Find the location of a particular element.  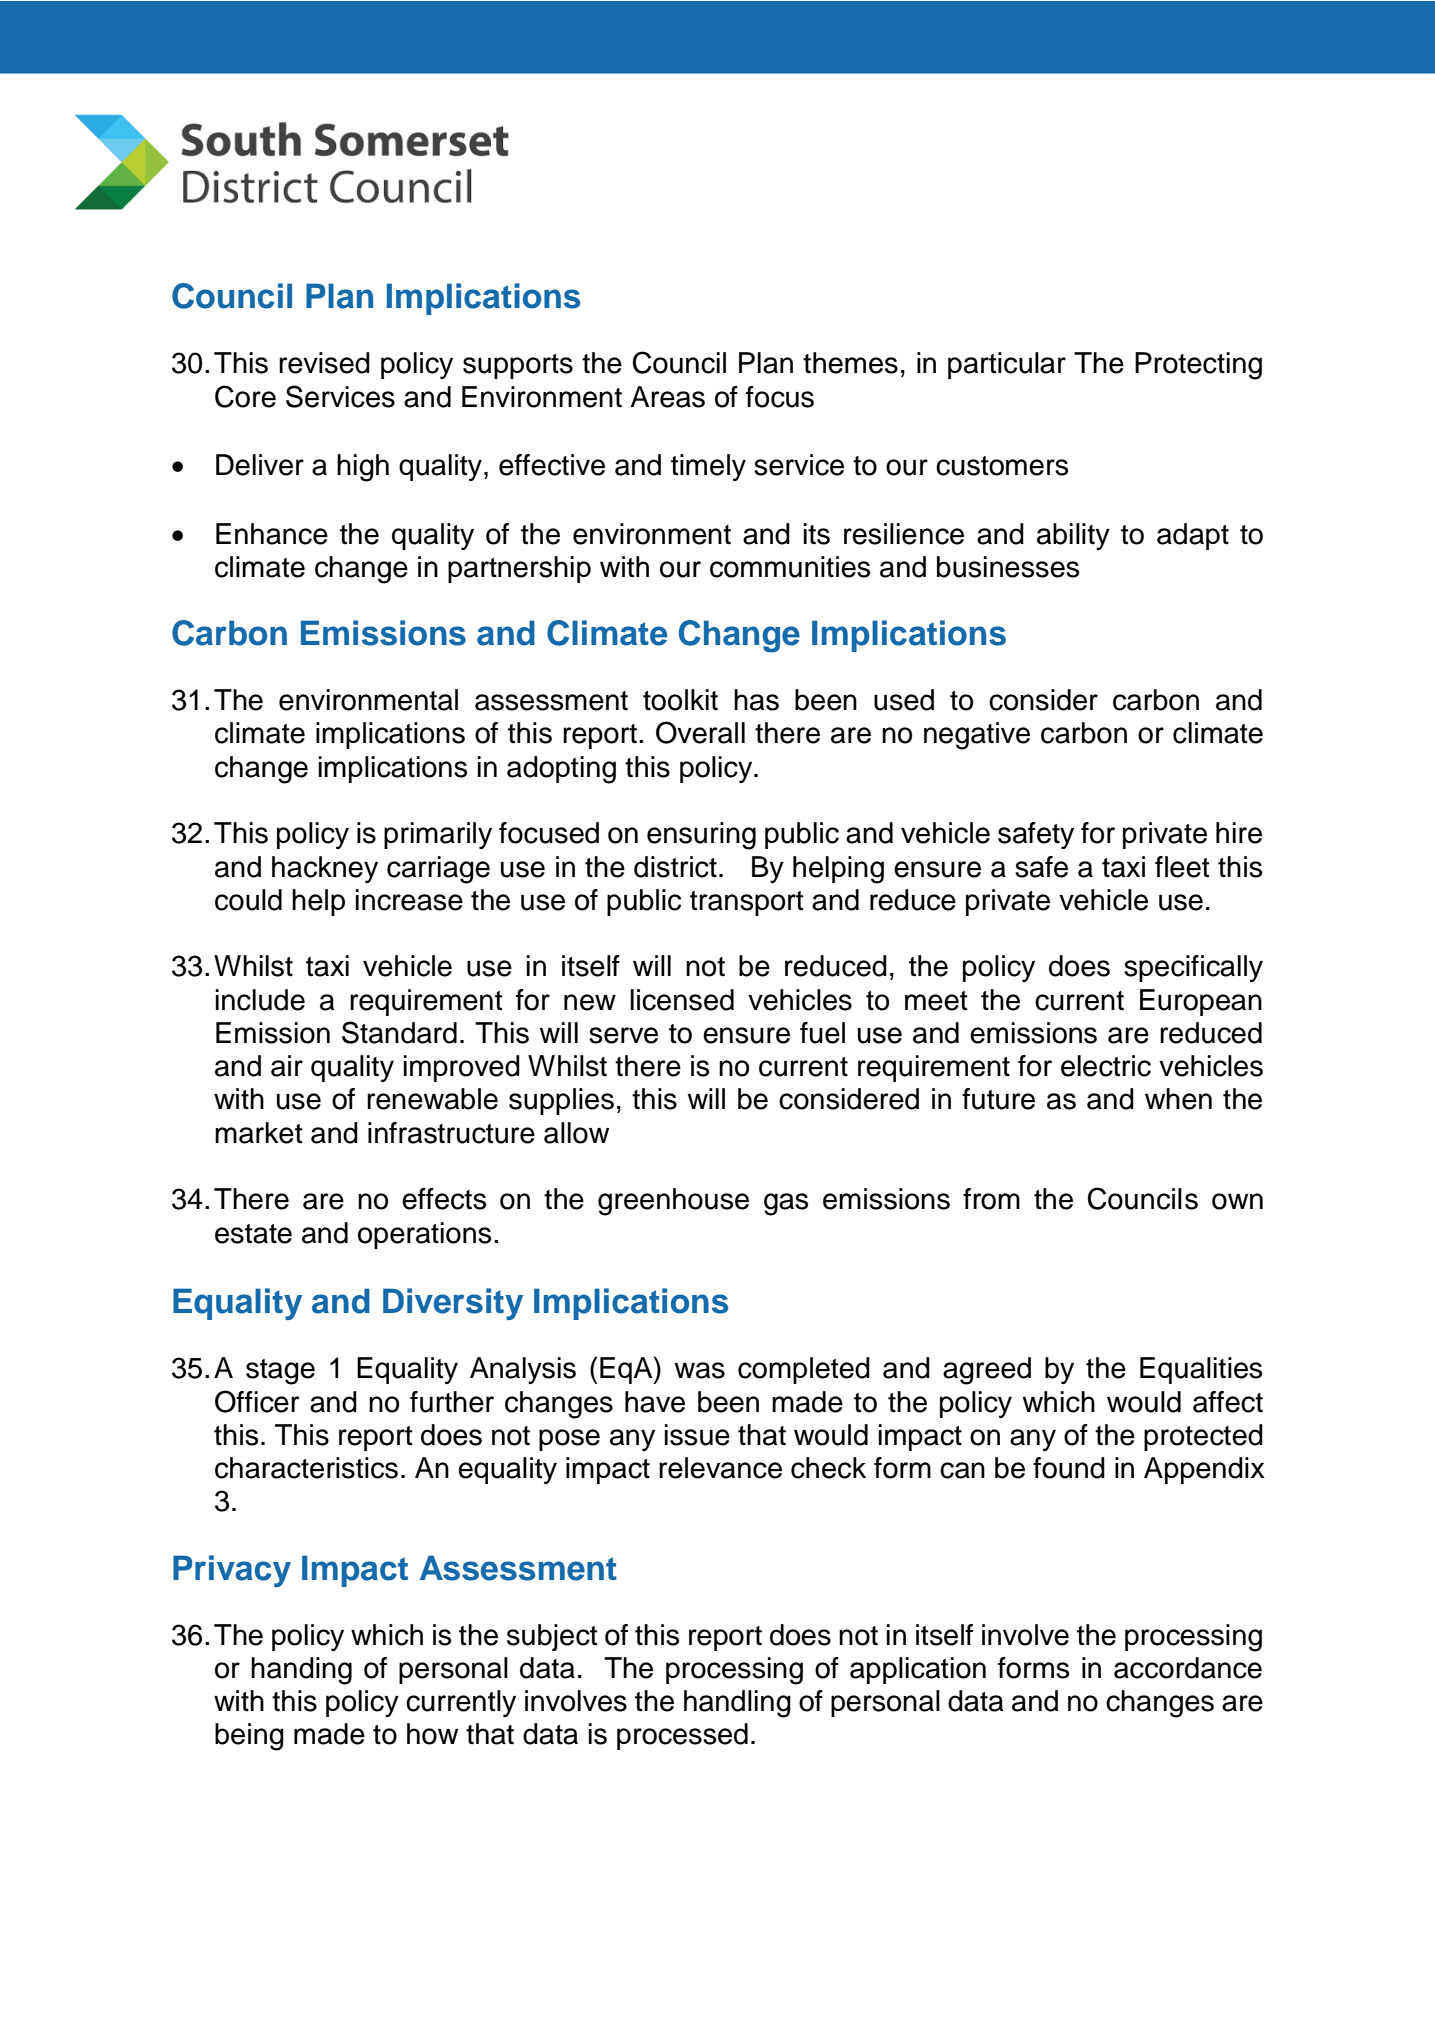

handing is located at coordinates (301, 1671).
